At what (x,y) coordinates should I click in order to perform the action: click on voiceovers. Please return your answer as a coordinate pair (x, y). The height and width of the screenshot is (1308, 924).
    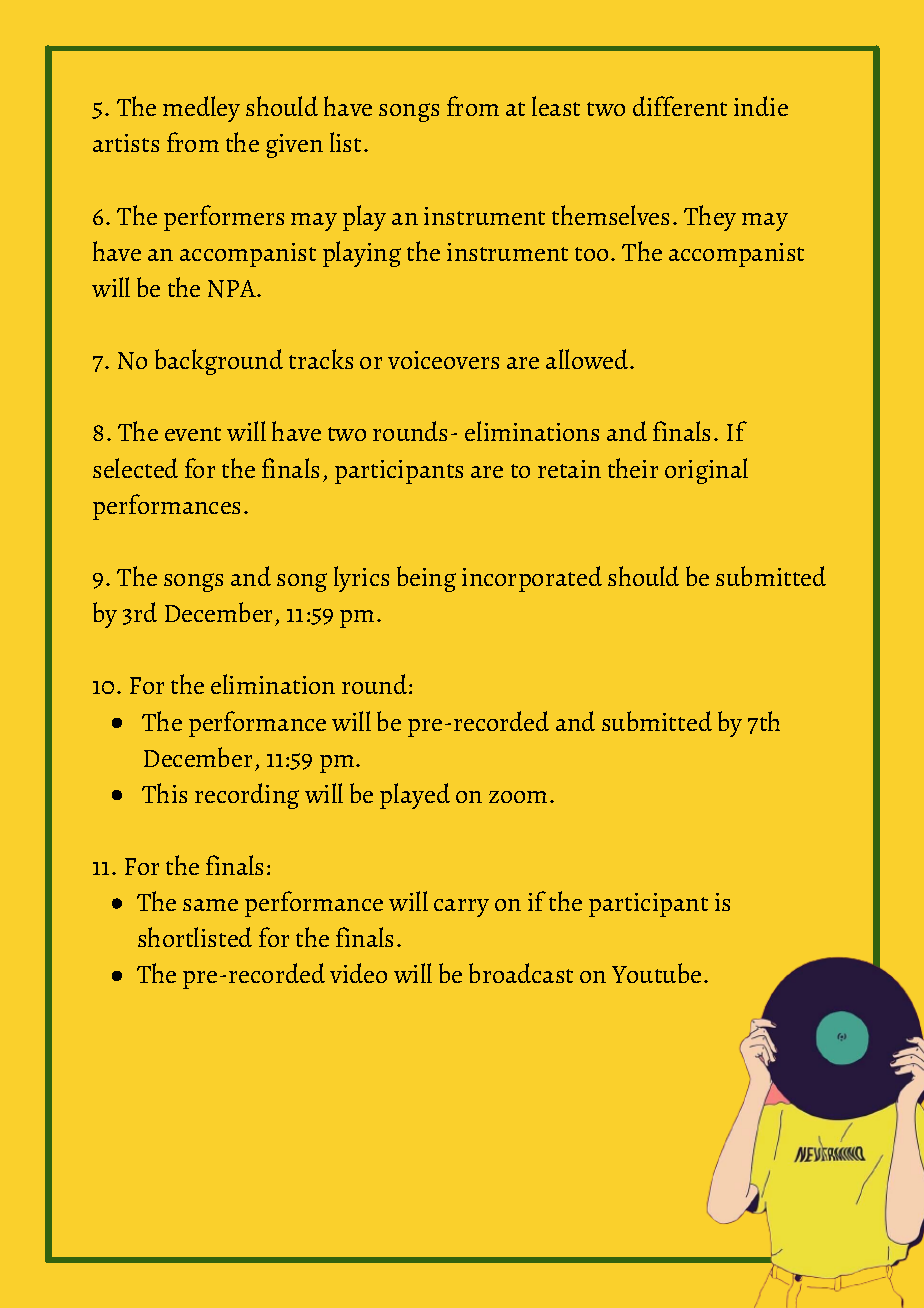
    Looking at the image, I should click on (443, 360).
